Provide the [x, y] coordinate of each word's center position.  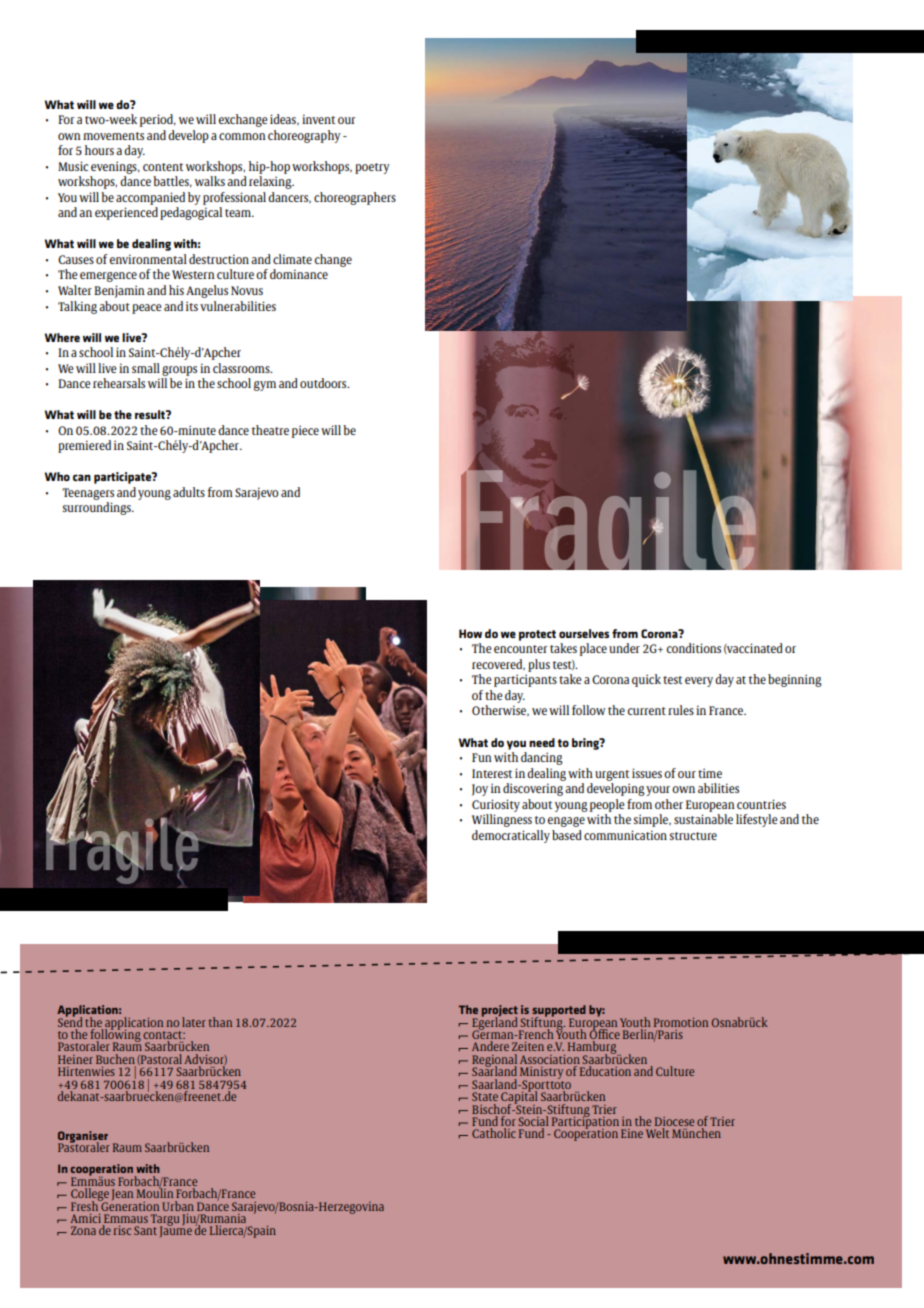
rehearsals [119, 383]
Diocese [674, 1123]
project [500, 1012]
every [699, 682]
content [163, 167]
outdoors [324, 383]
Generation [129, 1205]
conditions [694, 648]
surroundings [98, 508]
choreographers [355, 198]
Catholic [494, 1133]
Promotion [681, 1022]
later [194, 1022]
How [470, 633]
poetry [372, 168]
